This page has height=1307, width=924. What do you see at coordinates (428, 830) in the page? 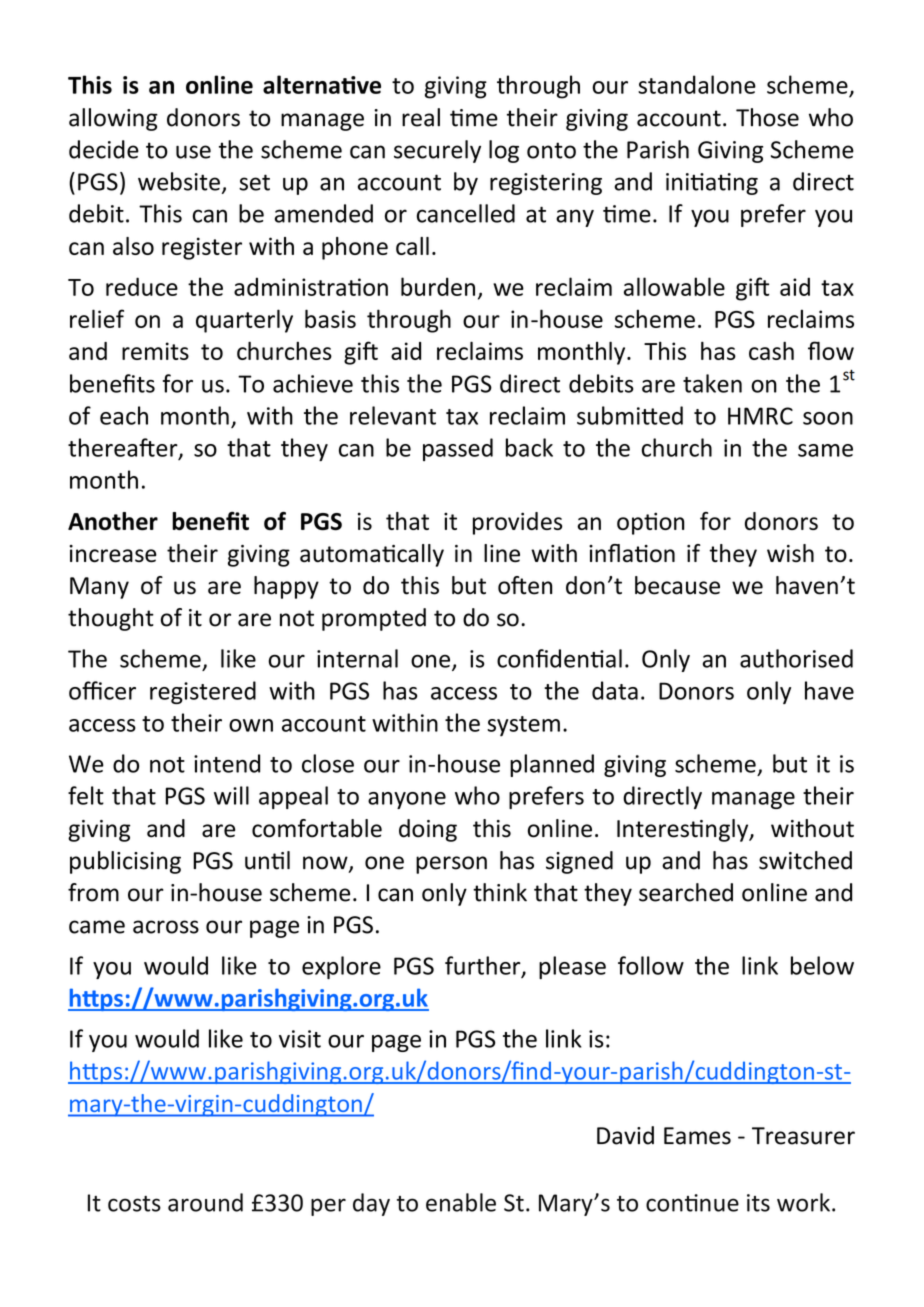
I see `doing` at bounding box center [428, 830].
